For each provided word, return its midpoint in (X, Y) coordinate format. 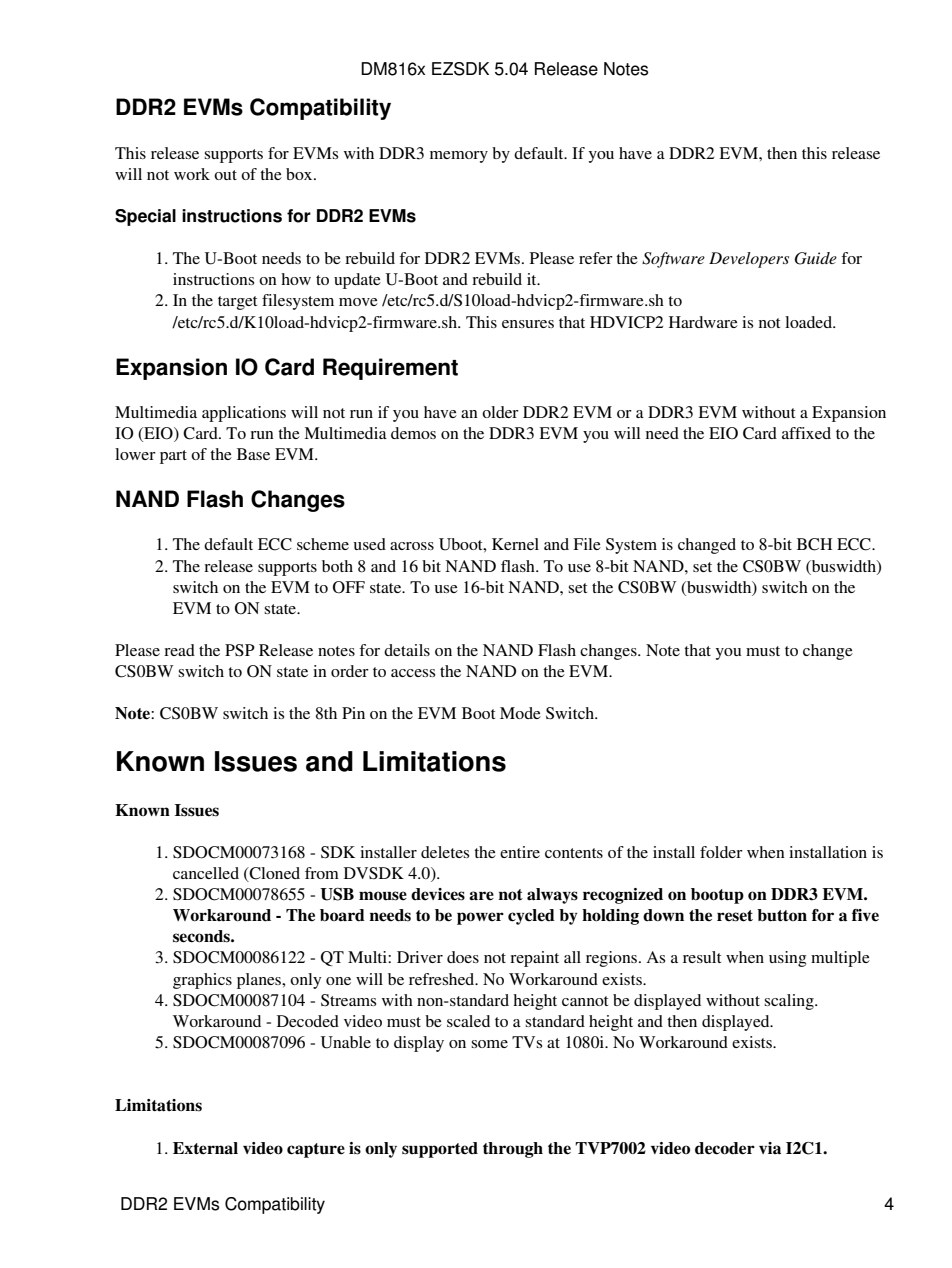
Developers (749, 260)
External (205, 1148)
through (513, 1150)
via (770, 1148)
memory (459, 157)
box (300, 174)
